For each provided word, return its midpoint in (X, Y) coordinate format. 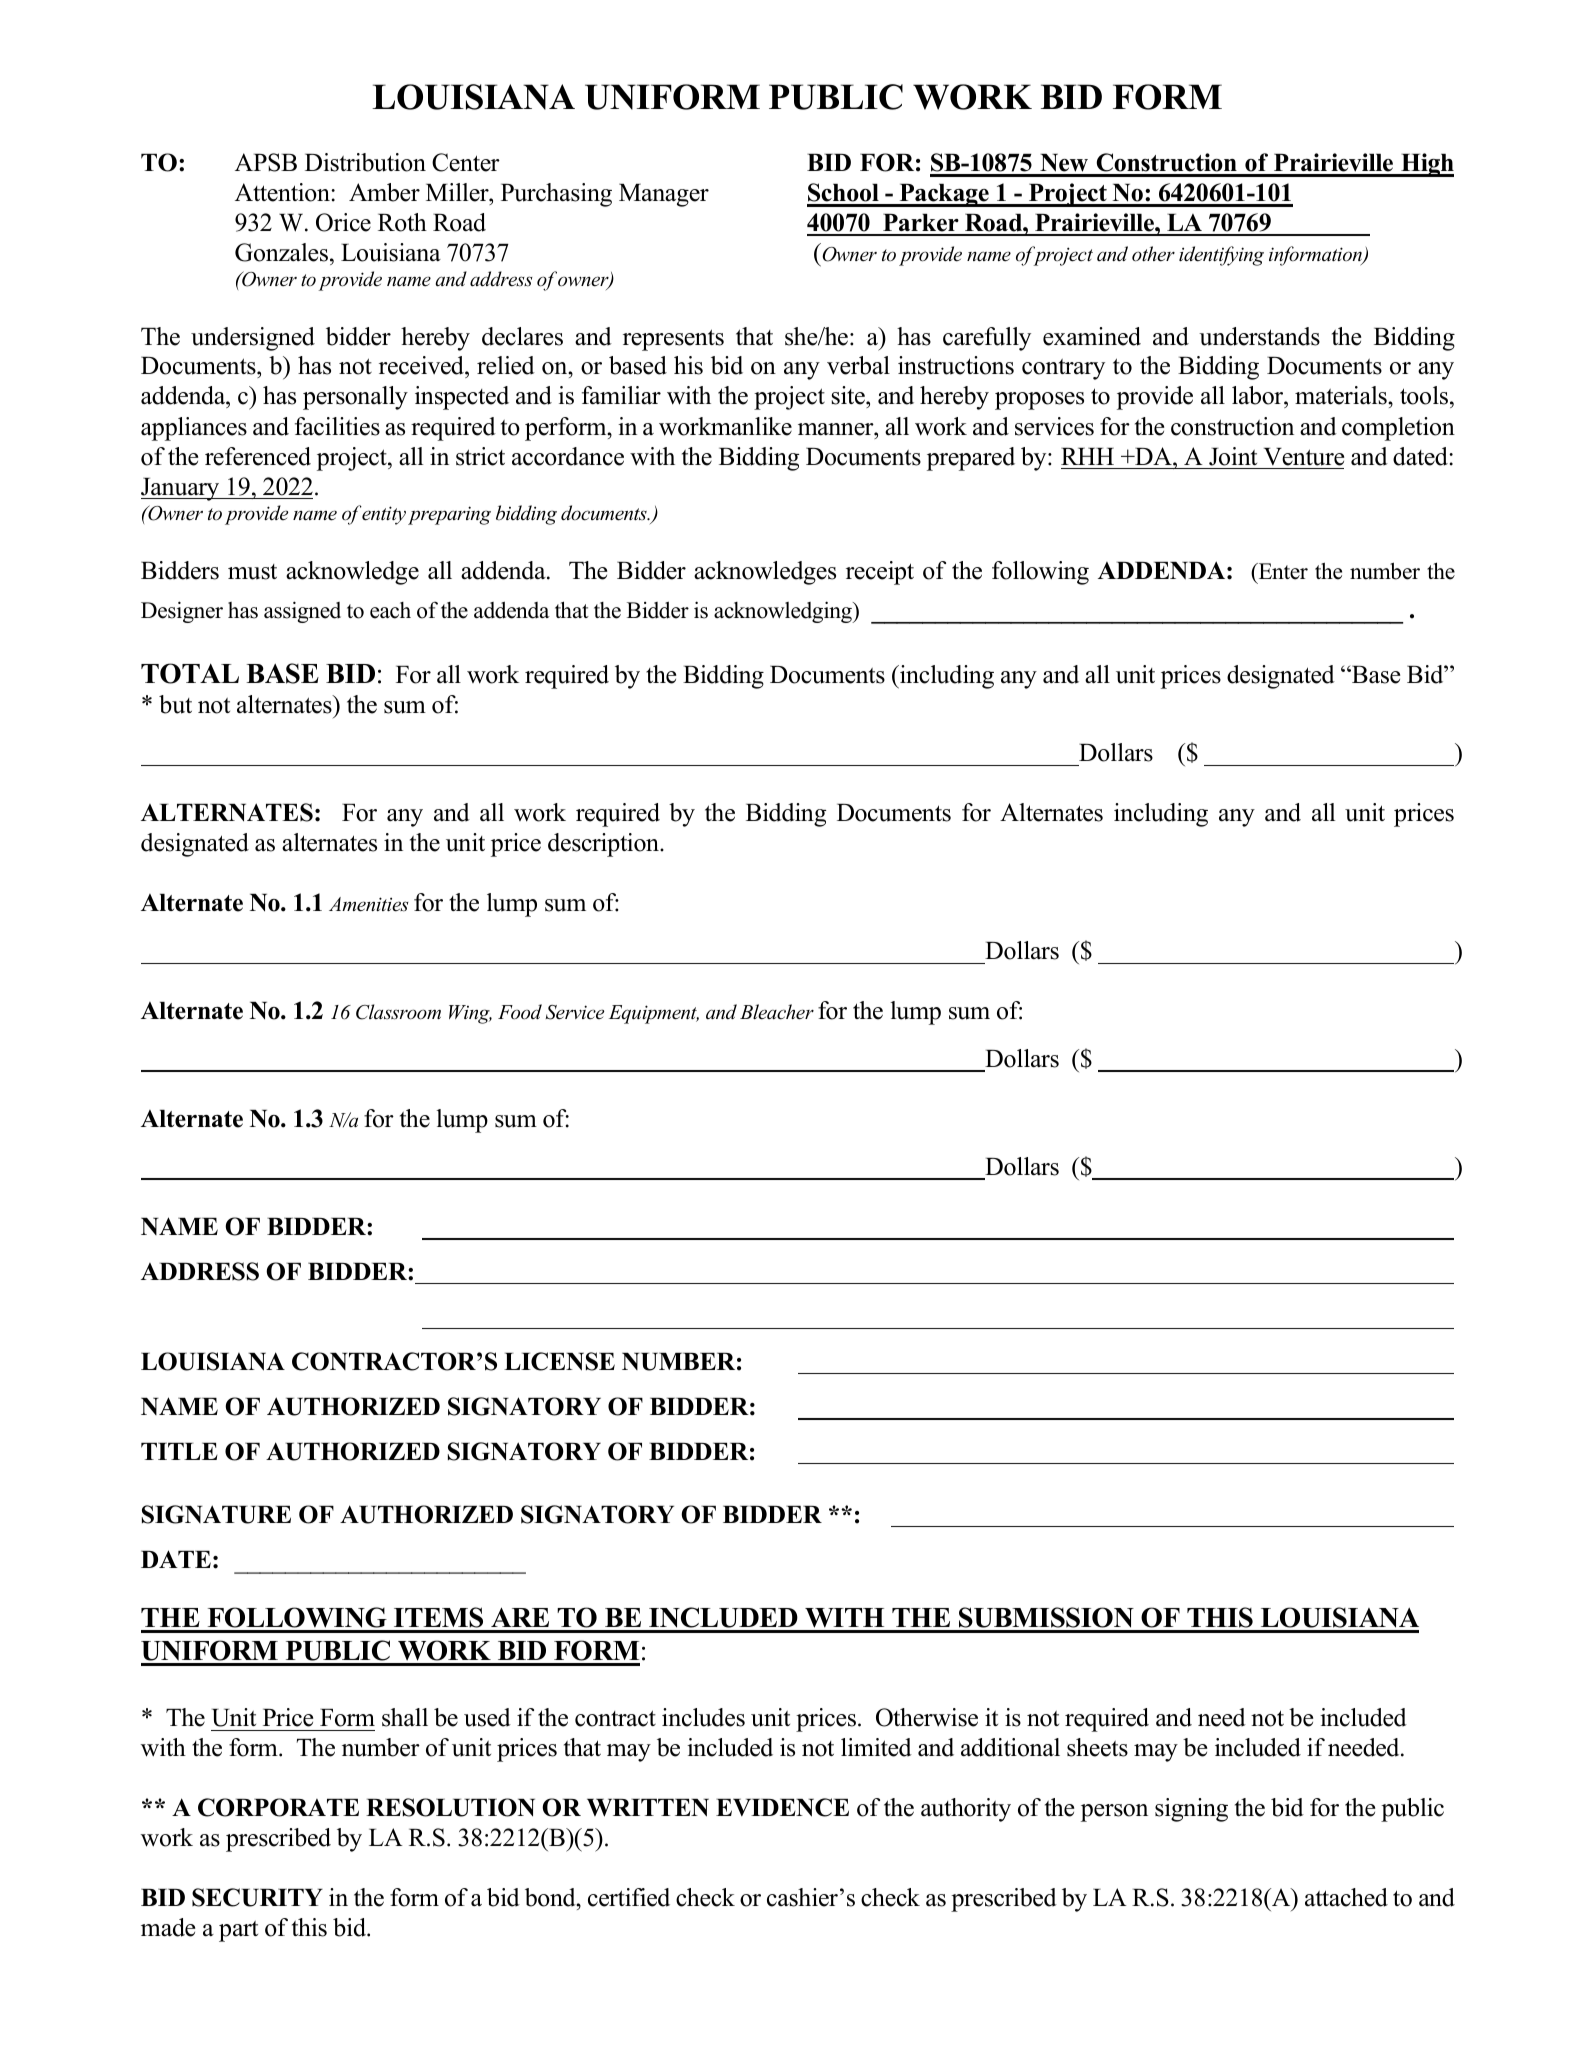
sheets (1097, 1747)
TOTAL (190, 673)
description (604, 845)
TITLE (179, 1451)
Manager (664, 195)
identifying (1221, 256)
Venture (1304, 457)
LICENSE (559, 1361)
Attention (283, 192)
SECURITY (257, 1897)
